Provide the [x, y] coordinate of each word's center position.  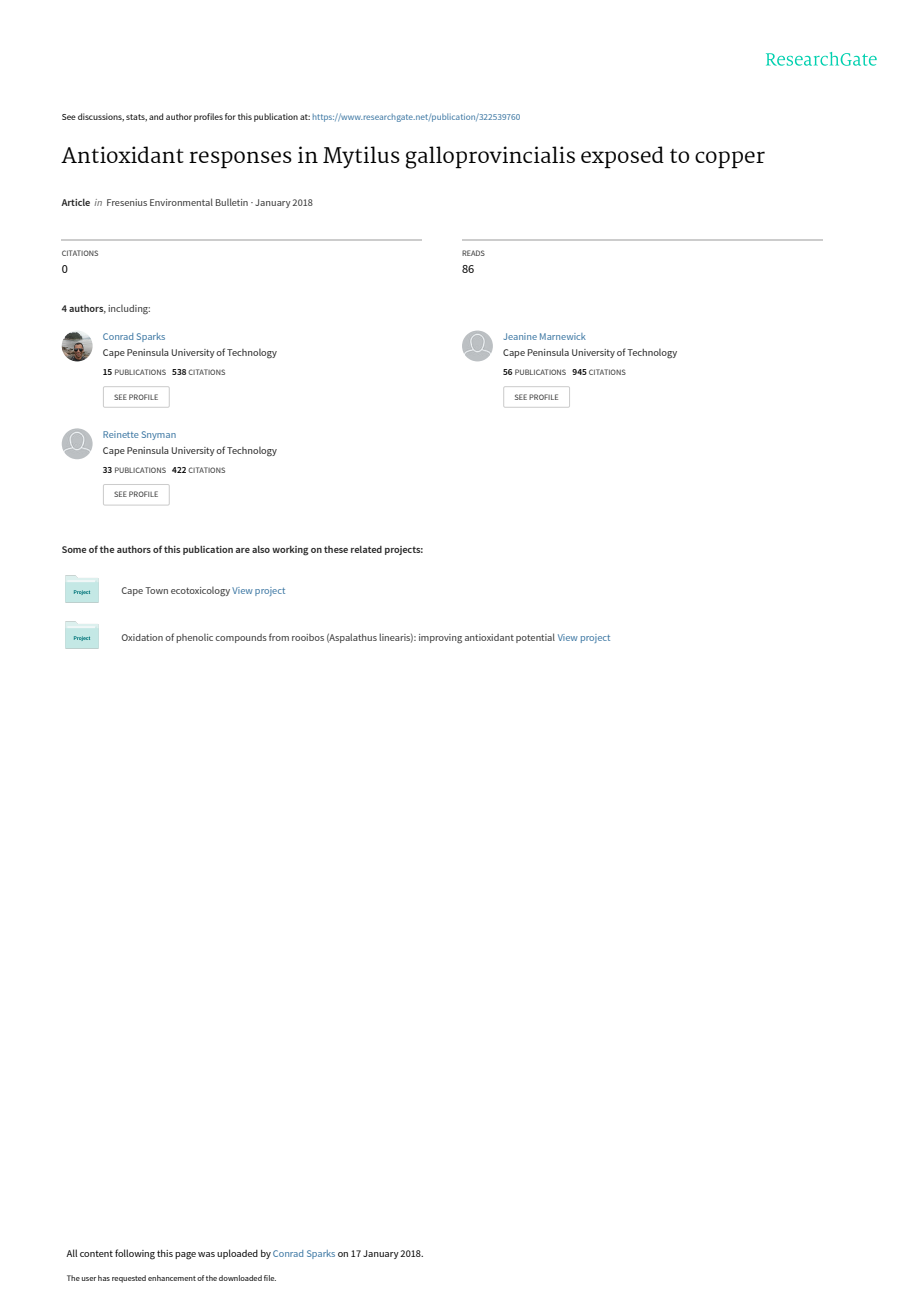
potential [535, 638]
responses [240, 159]
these [336, 549]
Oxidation [142, 637]
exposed [622, 157]
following [135, 1254]
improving [440, 639]
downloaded [240, 1278]
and [156, 116]
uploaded [237, 1254]
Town [156, 590]
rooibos [308, 637]
